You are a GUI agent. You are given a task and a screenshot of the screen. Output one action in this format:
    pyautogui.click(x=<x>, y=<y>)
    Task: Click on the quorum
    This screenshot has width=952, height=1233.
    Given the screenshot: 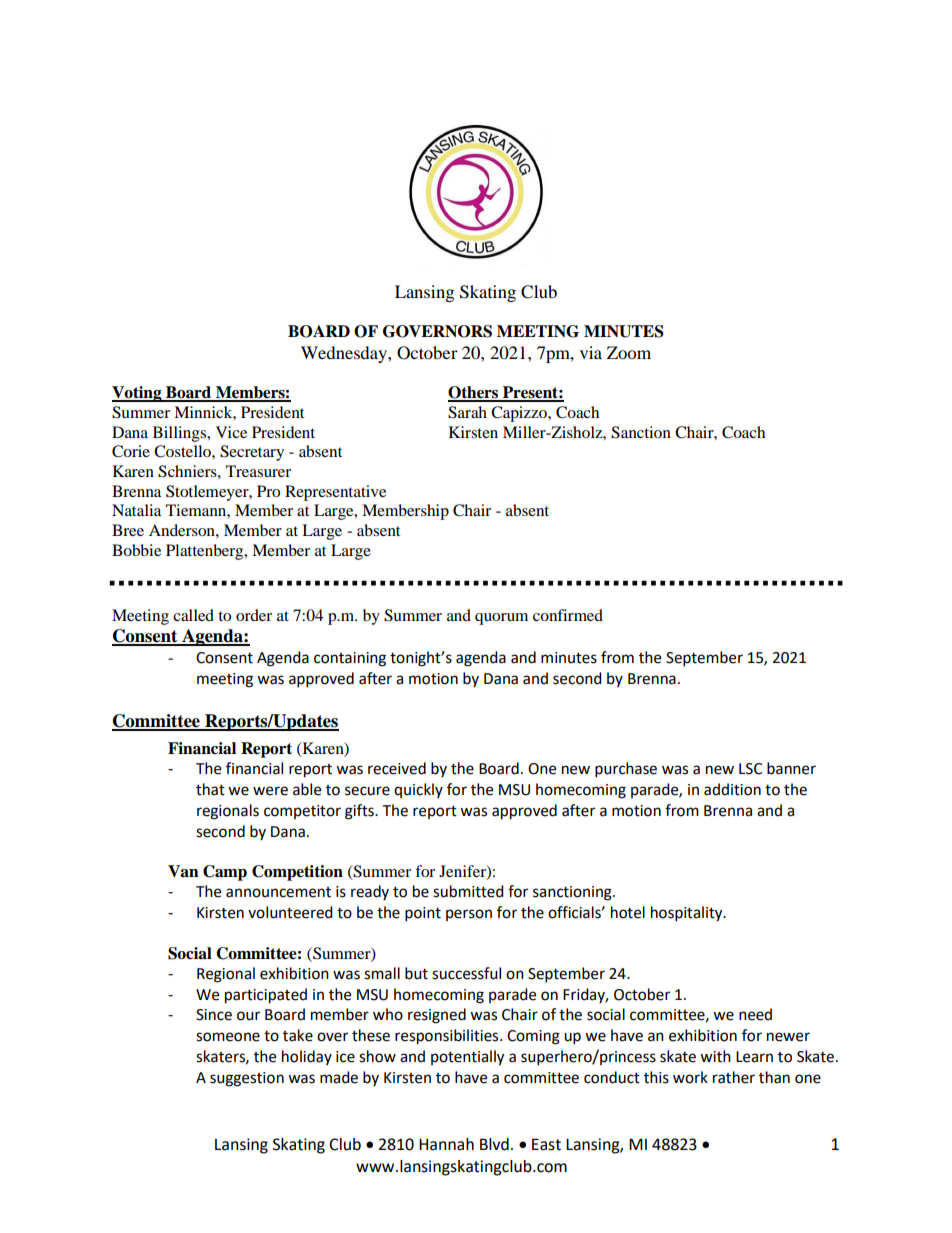 What is the action you would take?
    pyautogui.click(x=501, y=619)
